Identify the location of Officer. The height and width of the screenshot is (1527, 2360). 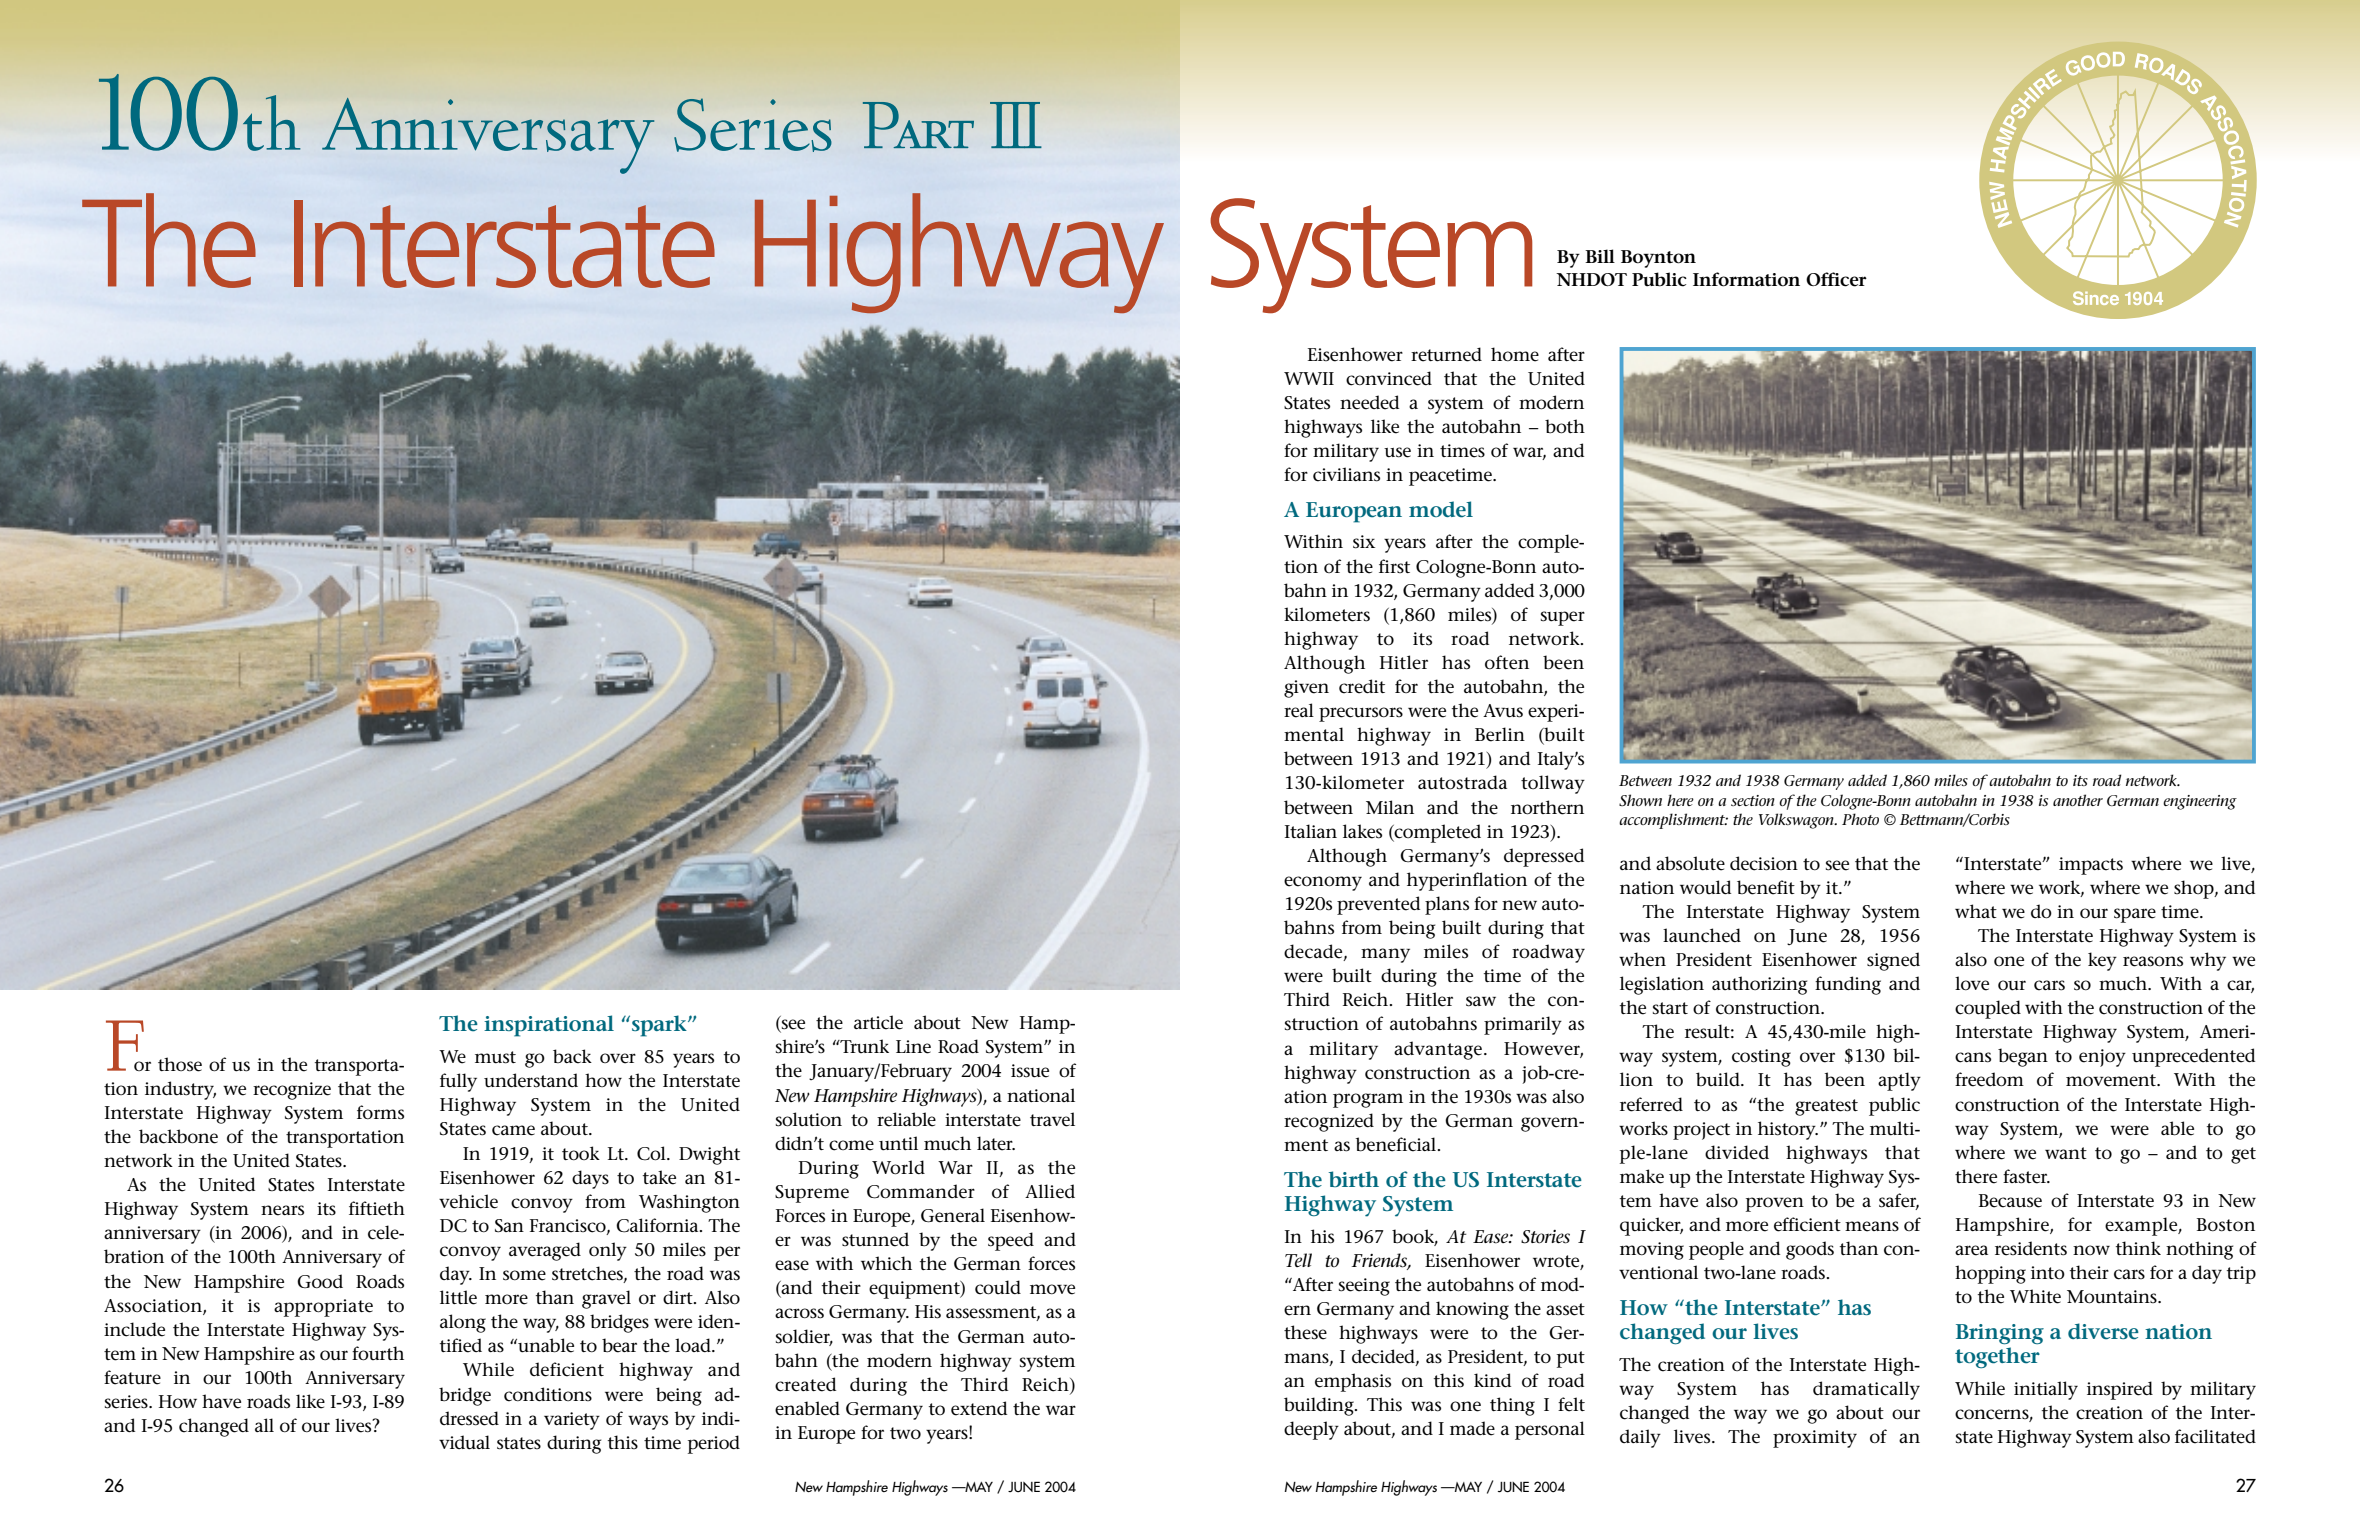
(1836, 279).
